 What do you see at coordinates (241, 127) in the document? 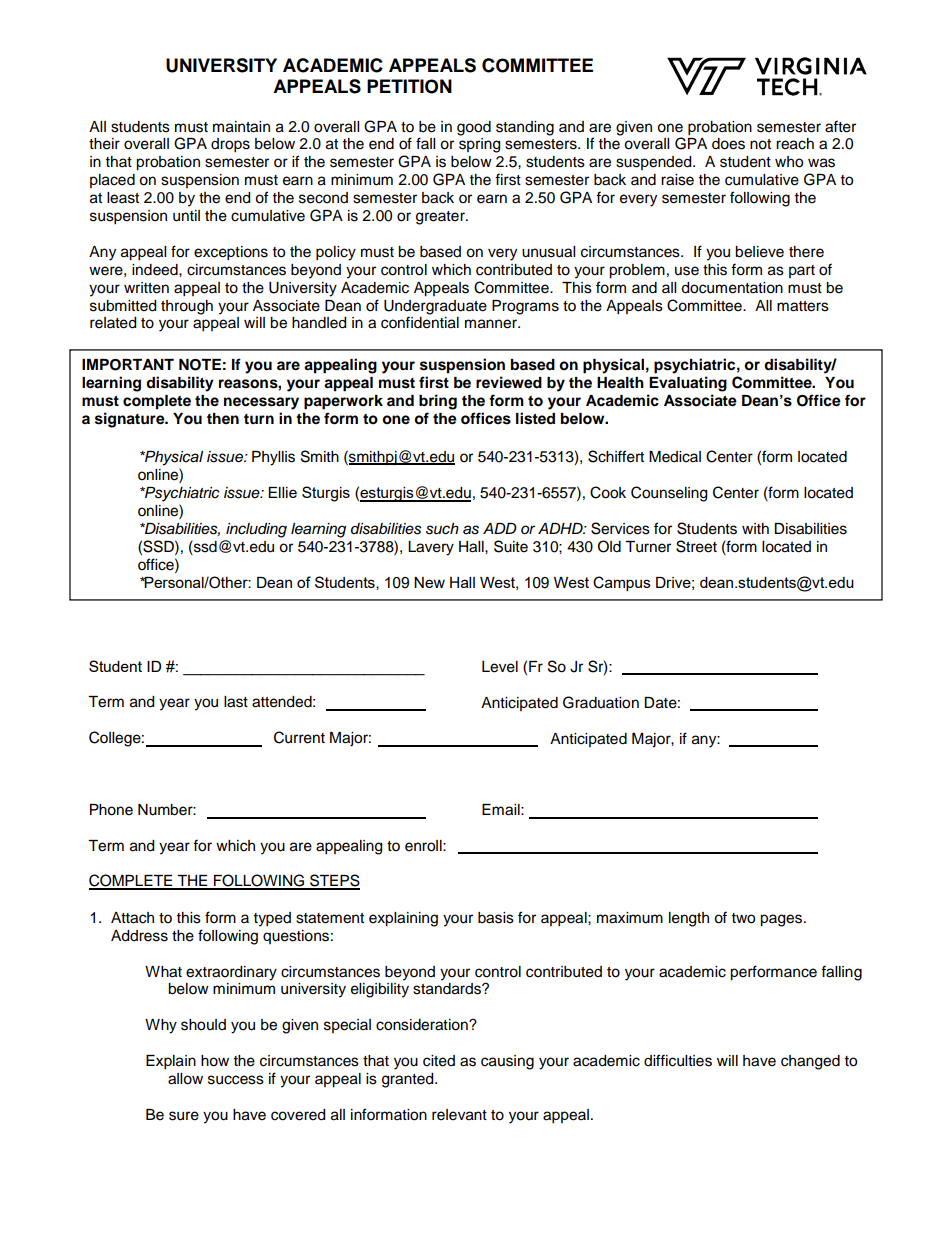
I see `maintain` at bounding box center [241, 127].
